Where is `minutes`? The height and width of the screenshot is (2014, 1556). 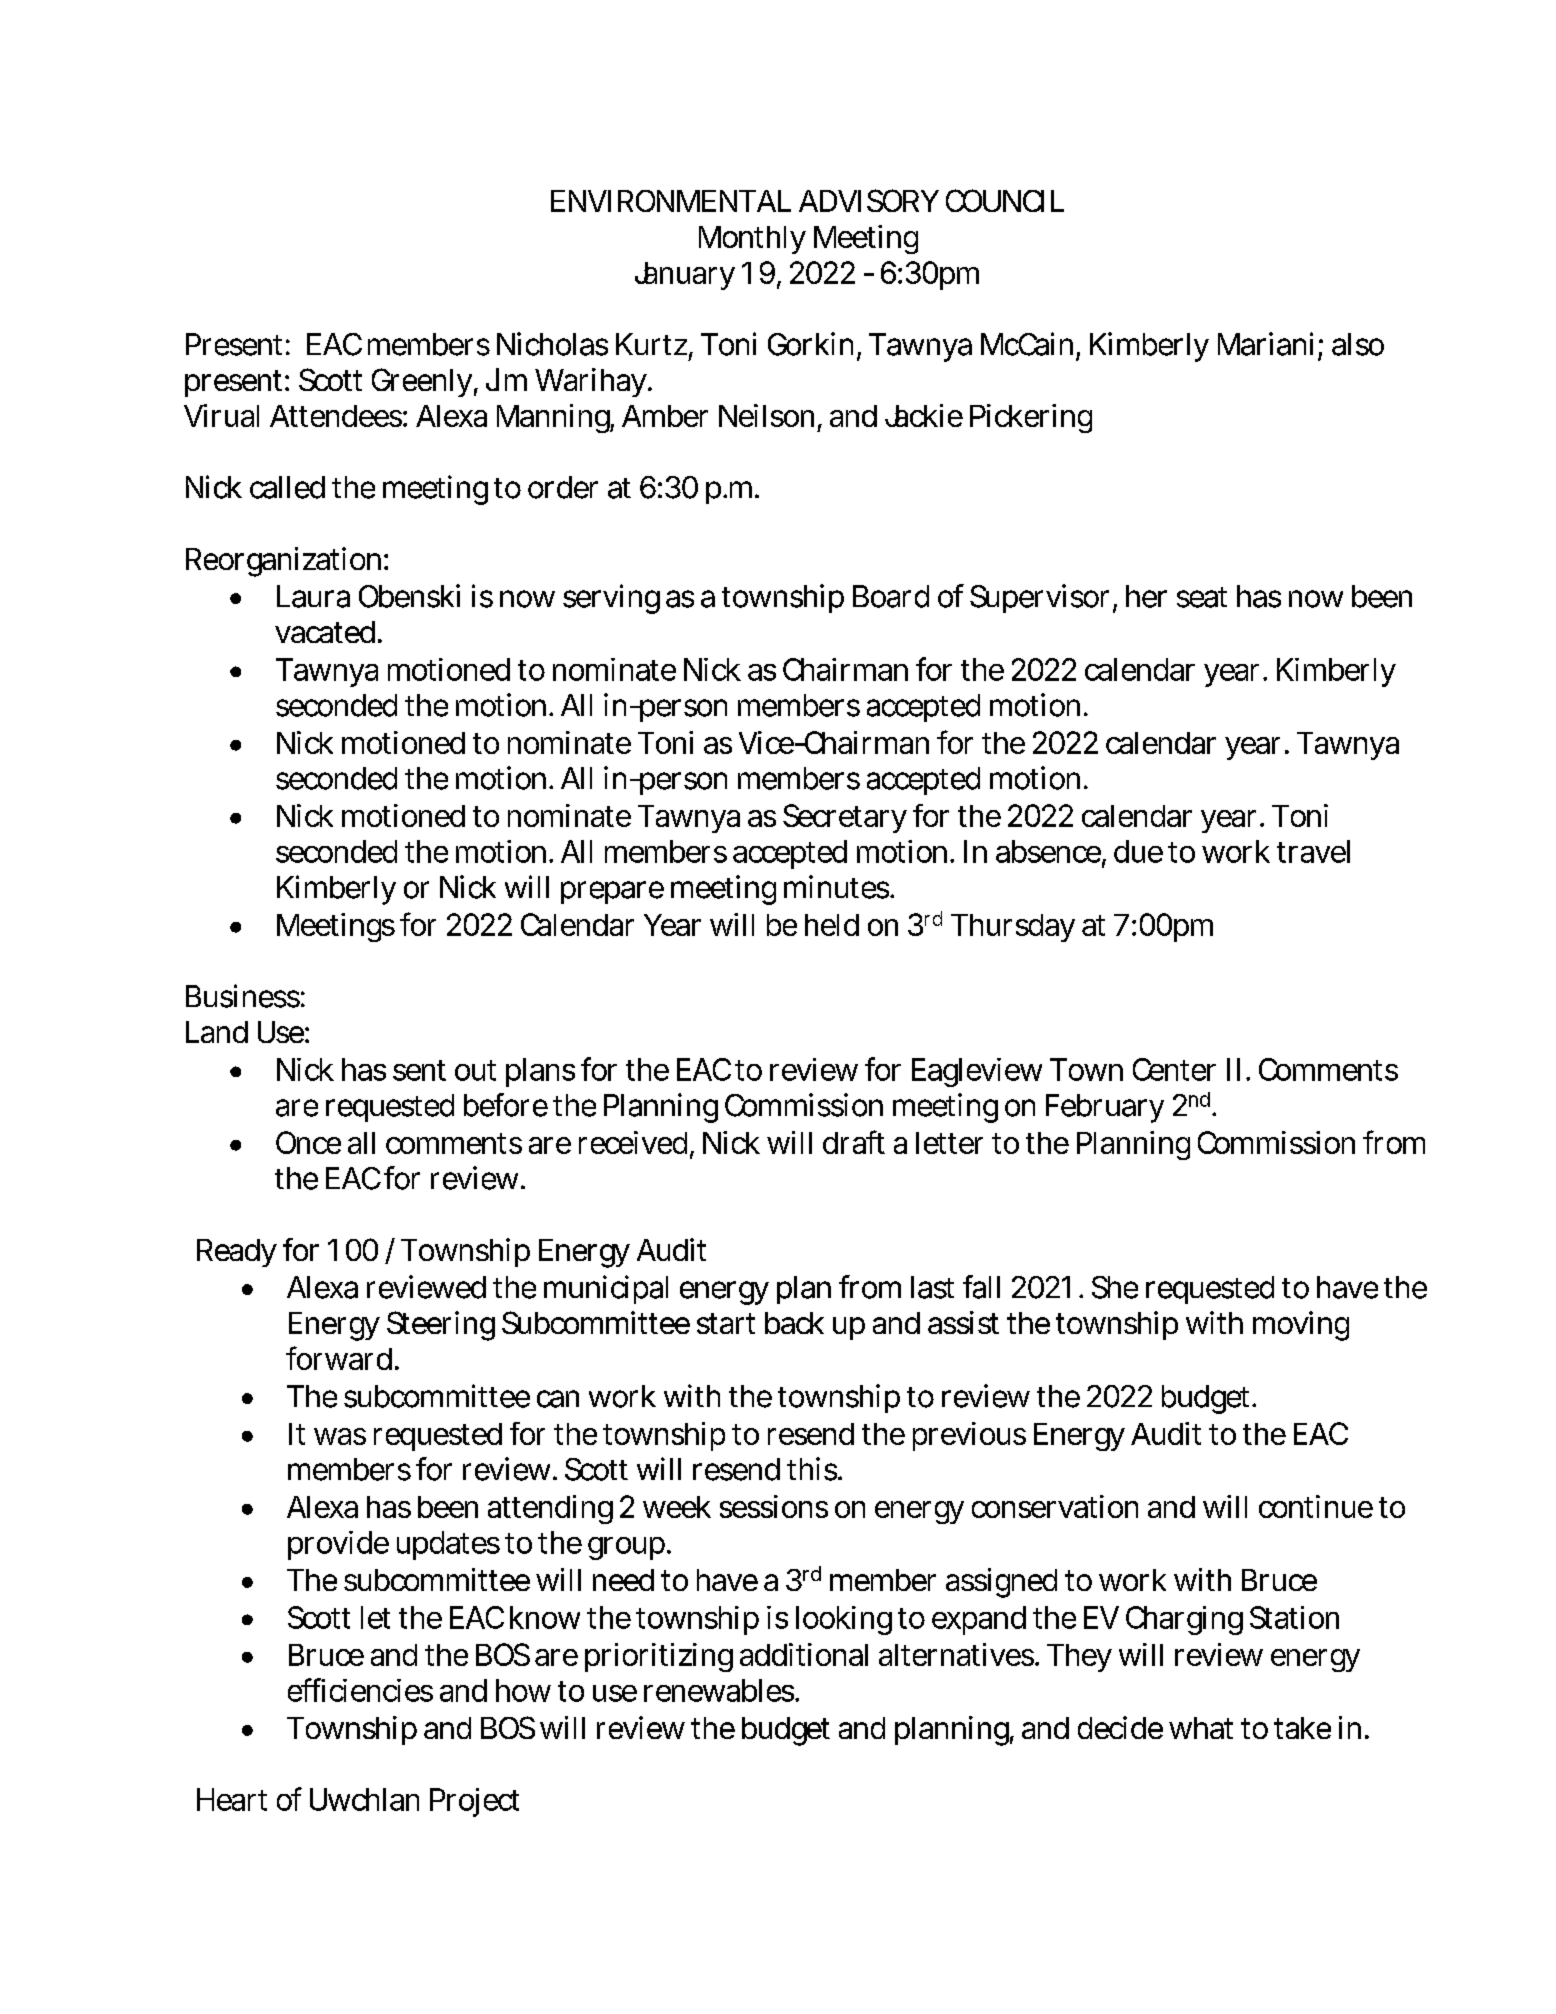
minutes is located at coordinates (837, 887).
